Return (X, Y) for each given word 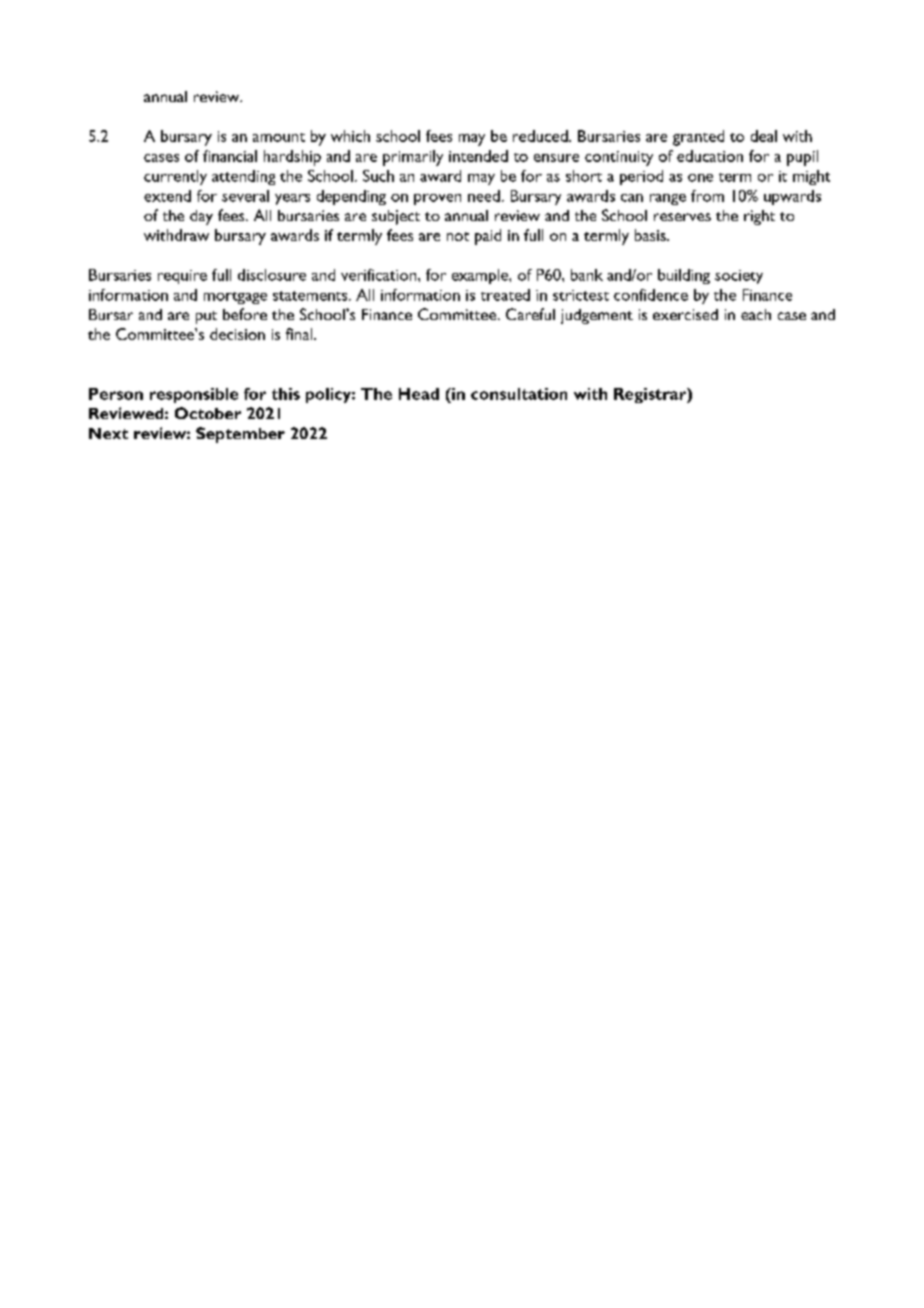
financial (230, 156)
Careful (530, 314)
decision (237, 334)
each (756, 314)
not (458, 236)
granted (698, 138)
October (208, 413)
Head (419, 394)
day (201, 217)
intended (478, 156)
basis (651, 235)
